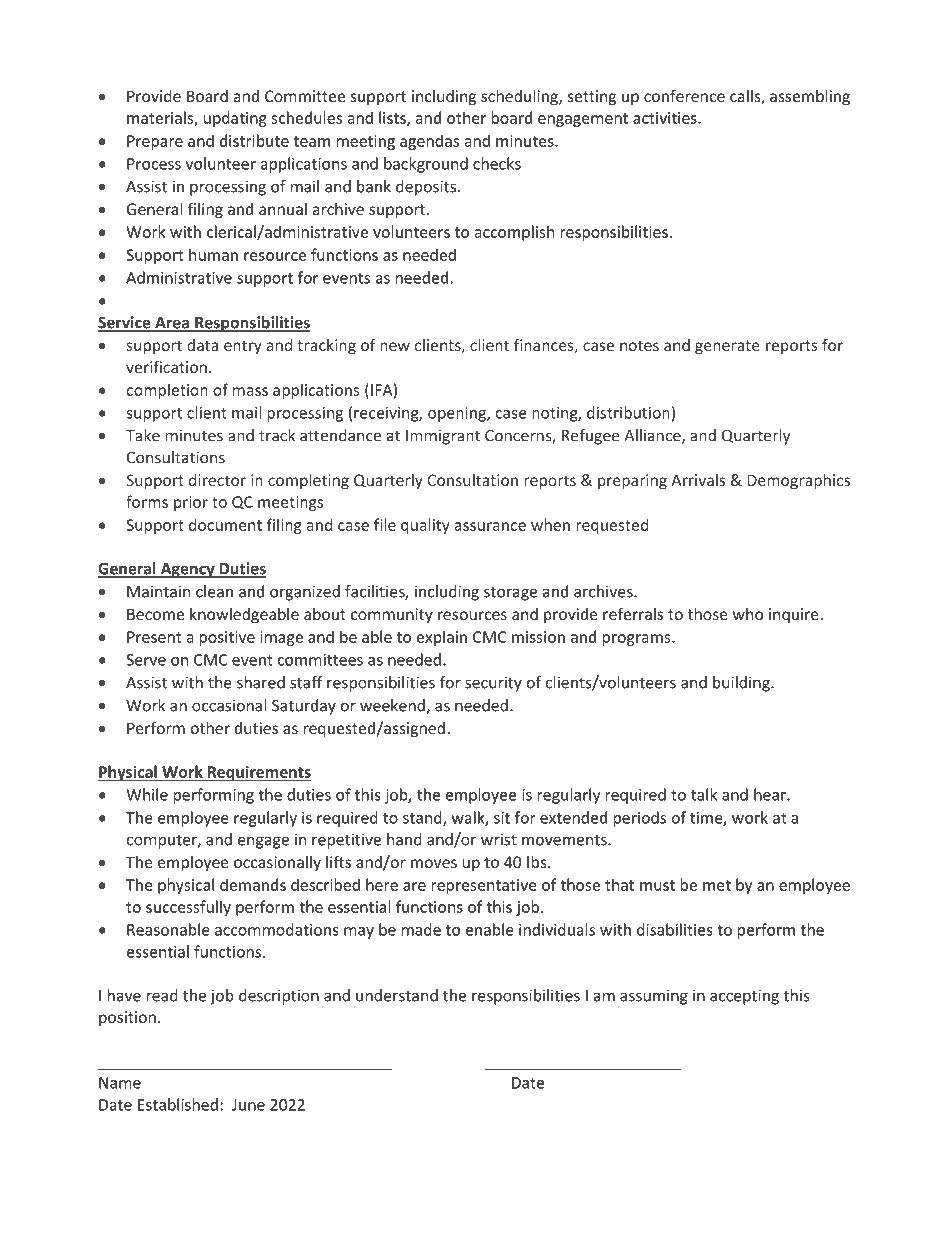 The height and width of the screenshot is (1233, 952). What do you see at coordinates (235, 119) in the screenshot?
I see `updating` at bounding box center [235, 119].
